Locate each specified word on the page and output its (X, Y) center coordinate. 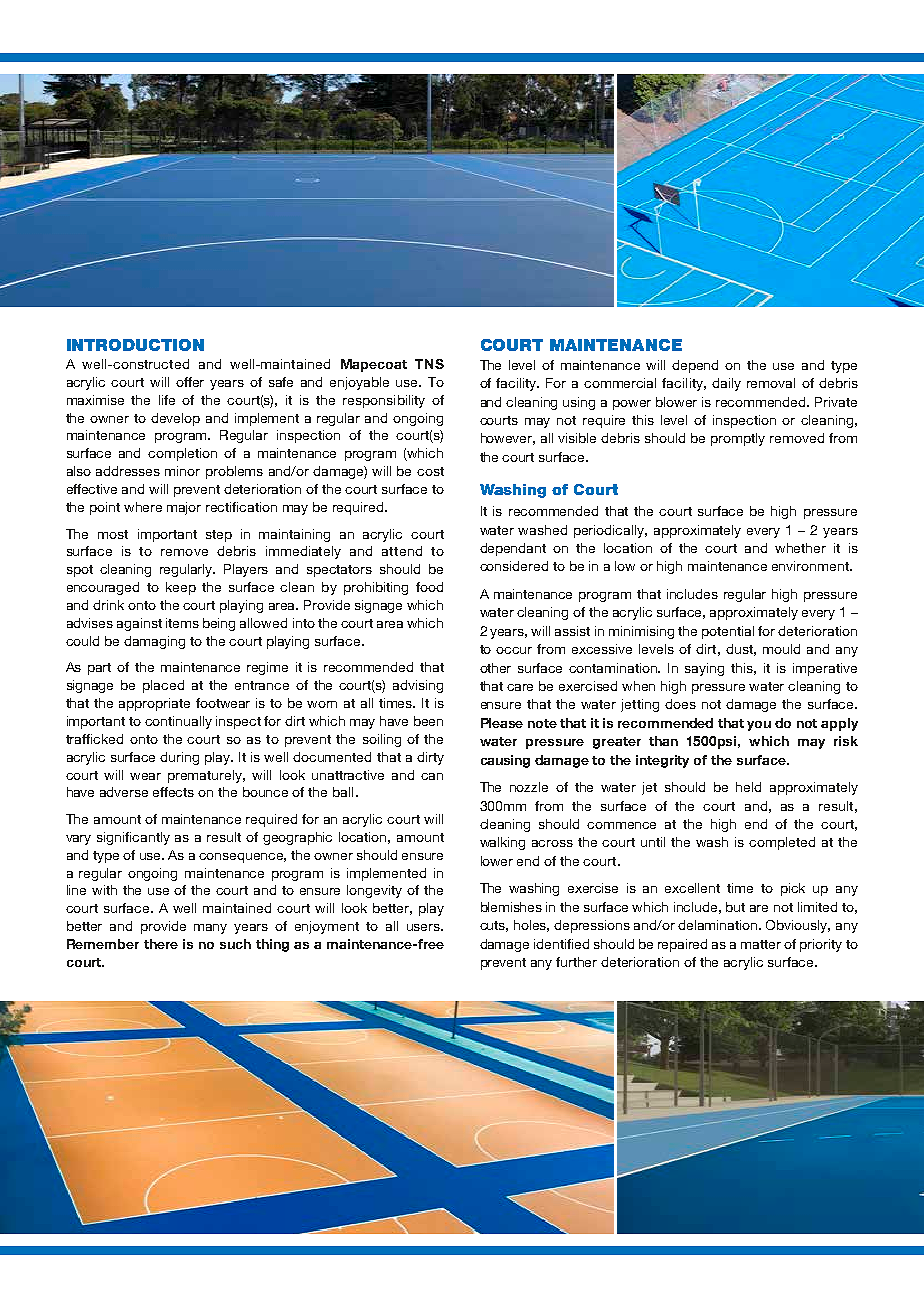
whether (800, 548)
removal (771, 383)
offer (190, 382)
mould (781, 649)
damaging (154, 642)
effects (173, 792)
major (184, 508)
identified (561, 944)
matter (761, 944)
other (495, 668)
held (748, 787)
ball (343, 792)
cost (430, 471)
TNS (429, 364)
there (161, 944)
